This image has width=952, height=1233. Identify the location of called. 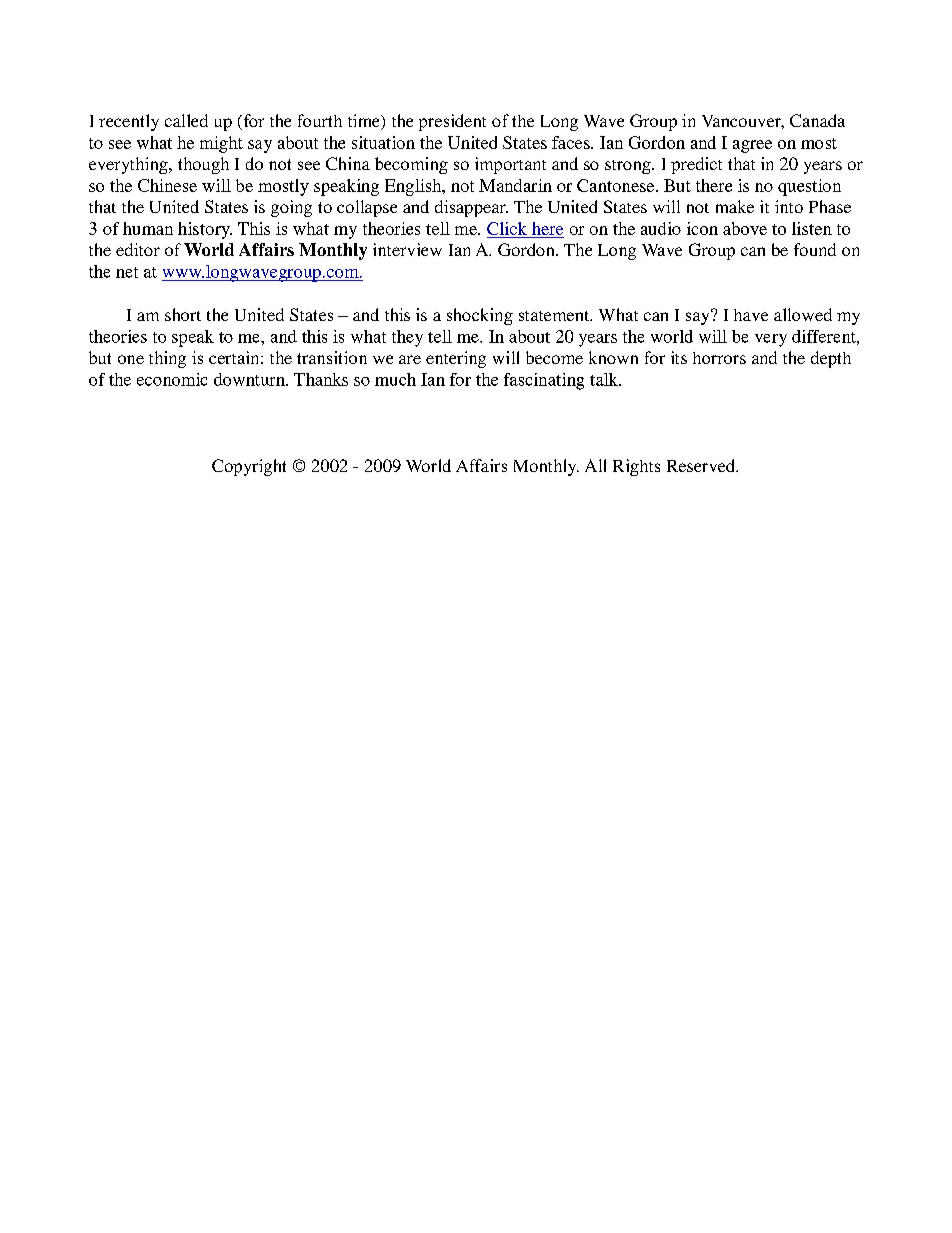
(186, 120).
